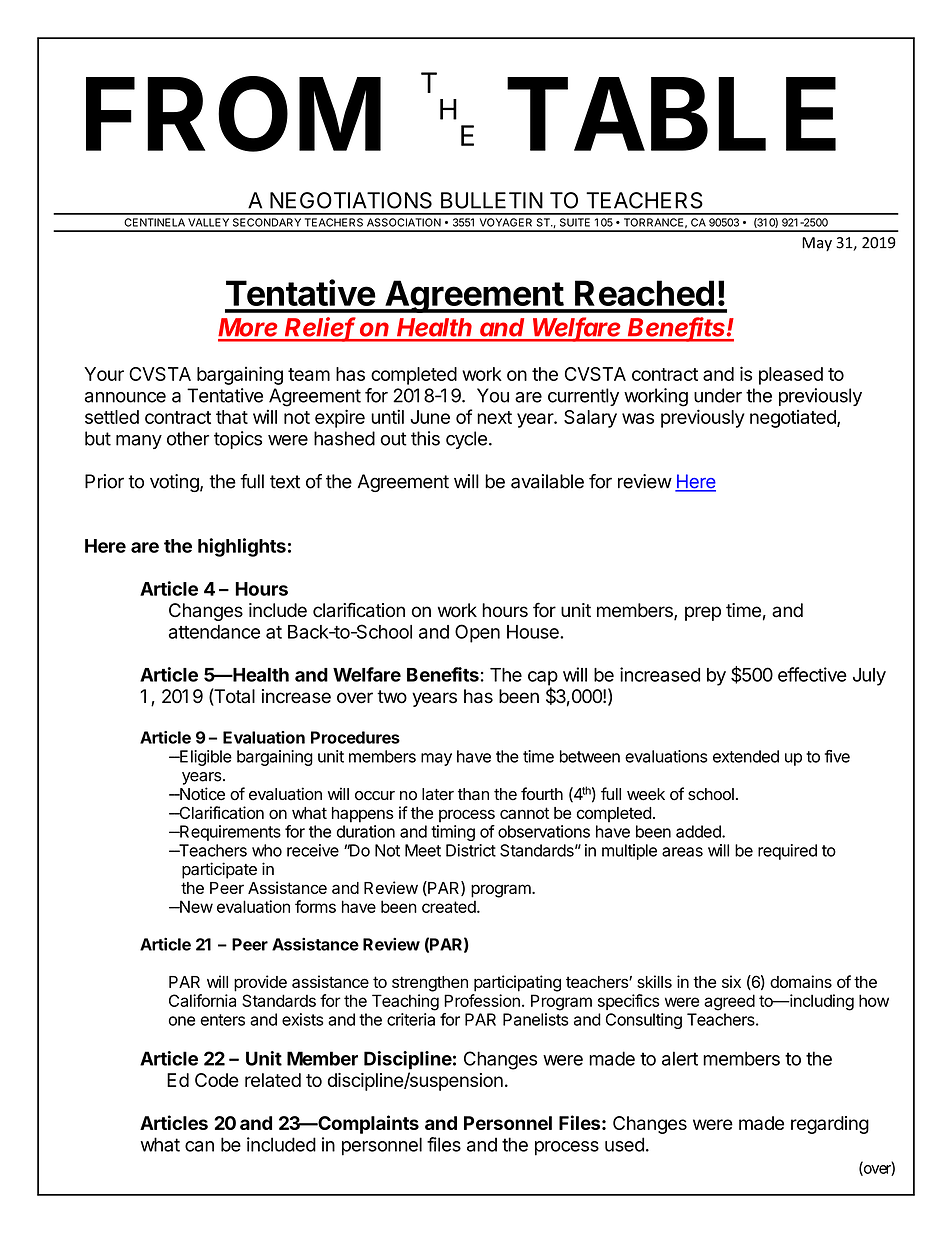 Image resolution: width=952 pixels, height=1233 pixels. What do you see at coordinates (746, 756) in the screenshot?
I see `extended` at bounding box center [746, 756].
